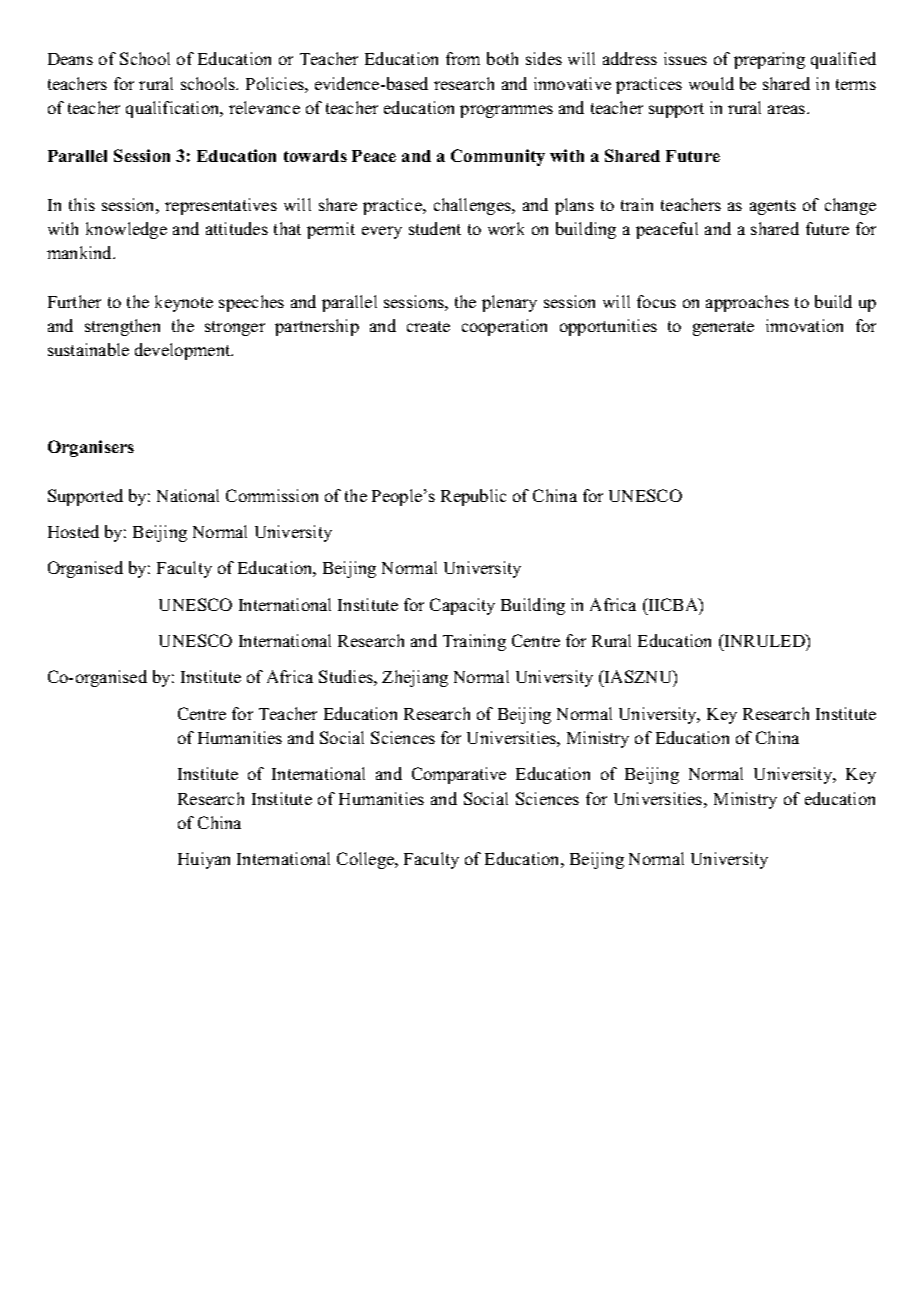 This page has height=1308, width=924. Describe the element at coordinates (463, 58) in the page. I see `from` at that location.
